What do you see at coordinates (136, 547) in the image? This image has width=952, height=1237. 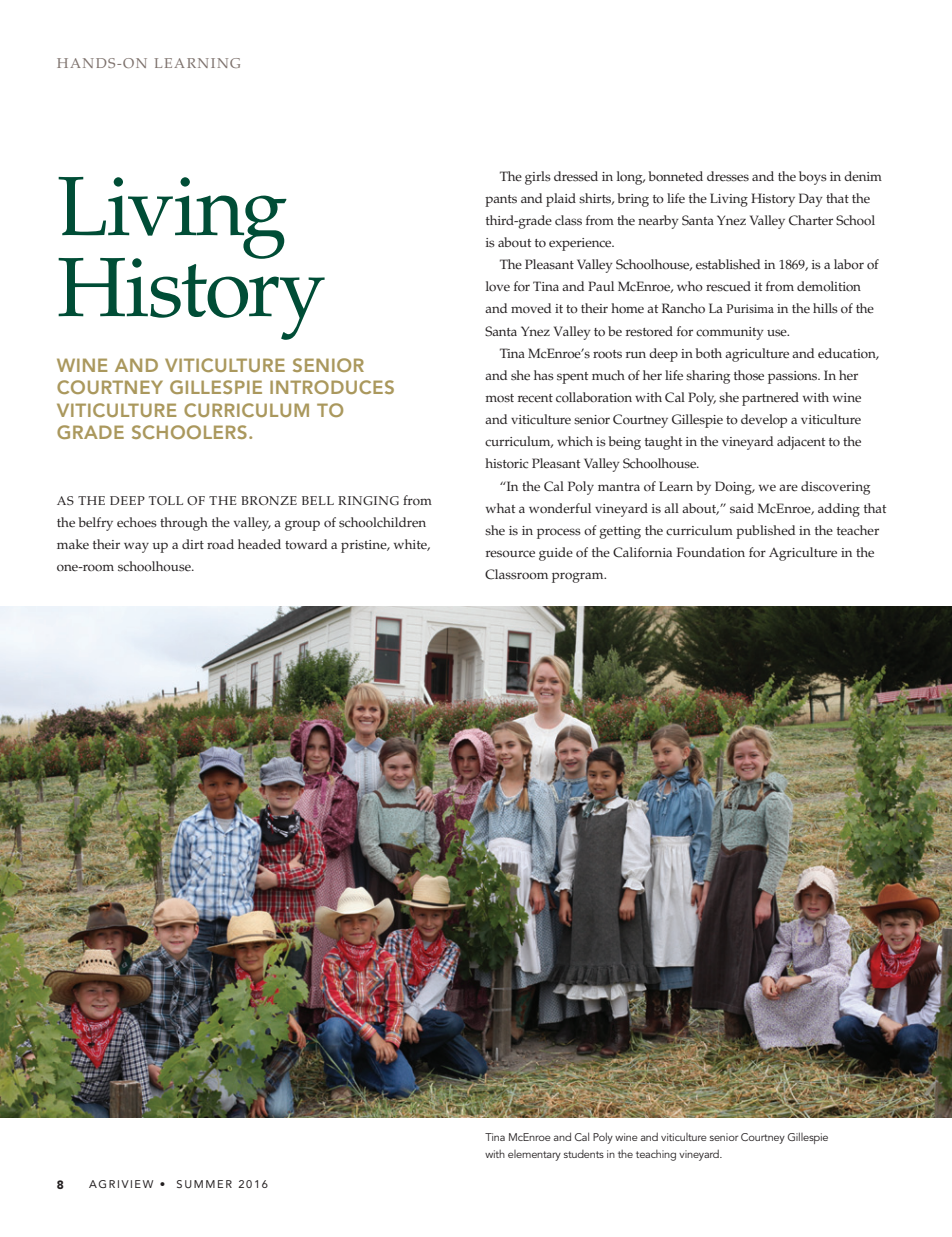 I see `way` at bounding box center [136, 547].
